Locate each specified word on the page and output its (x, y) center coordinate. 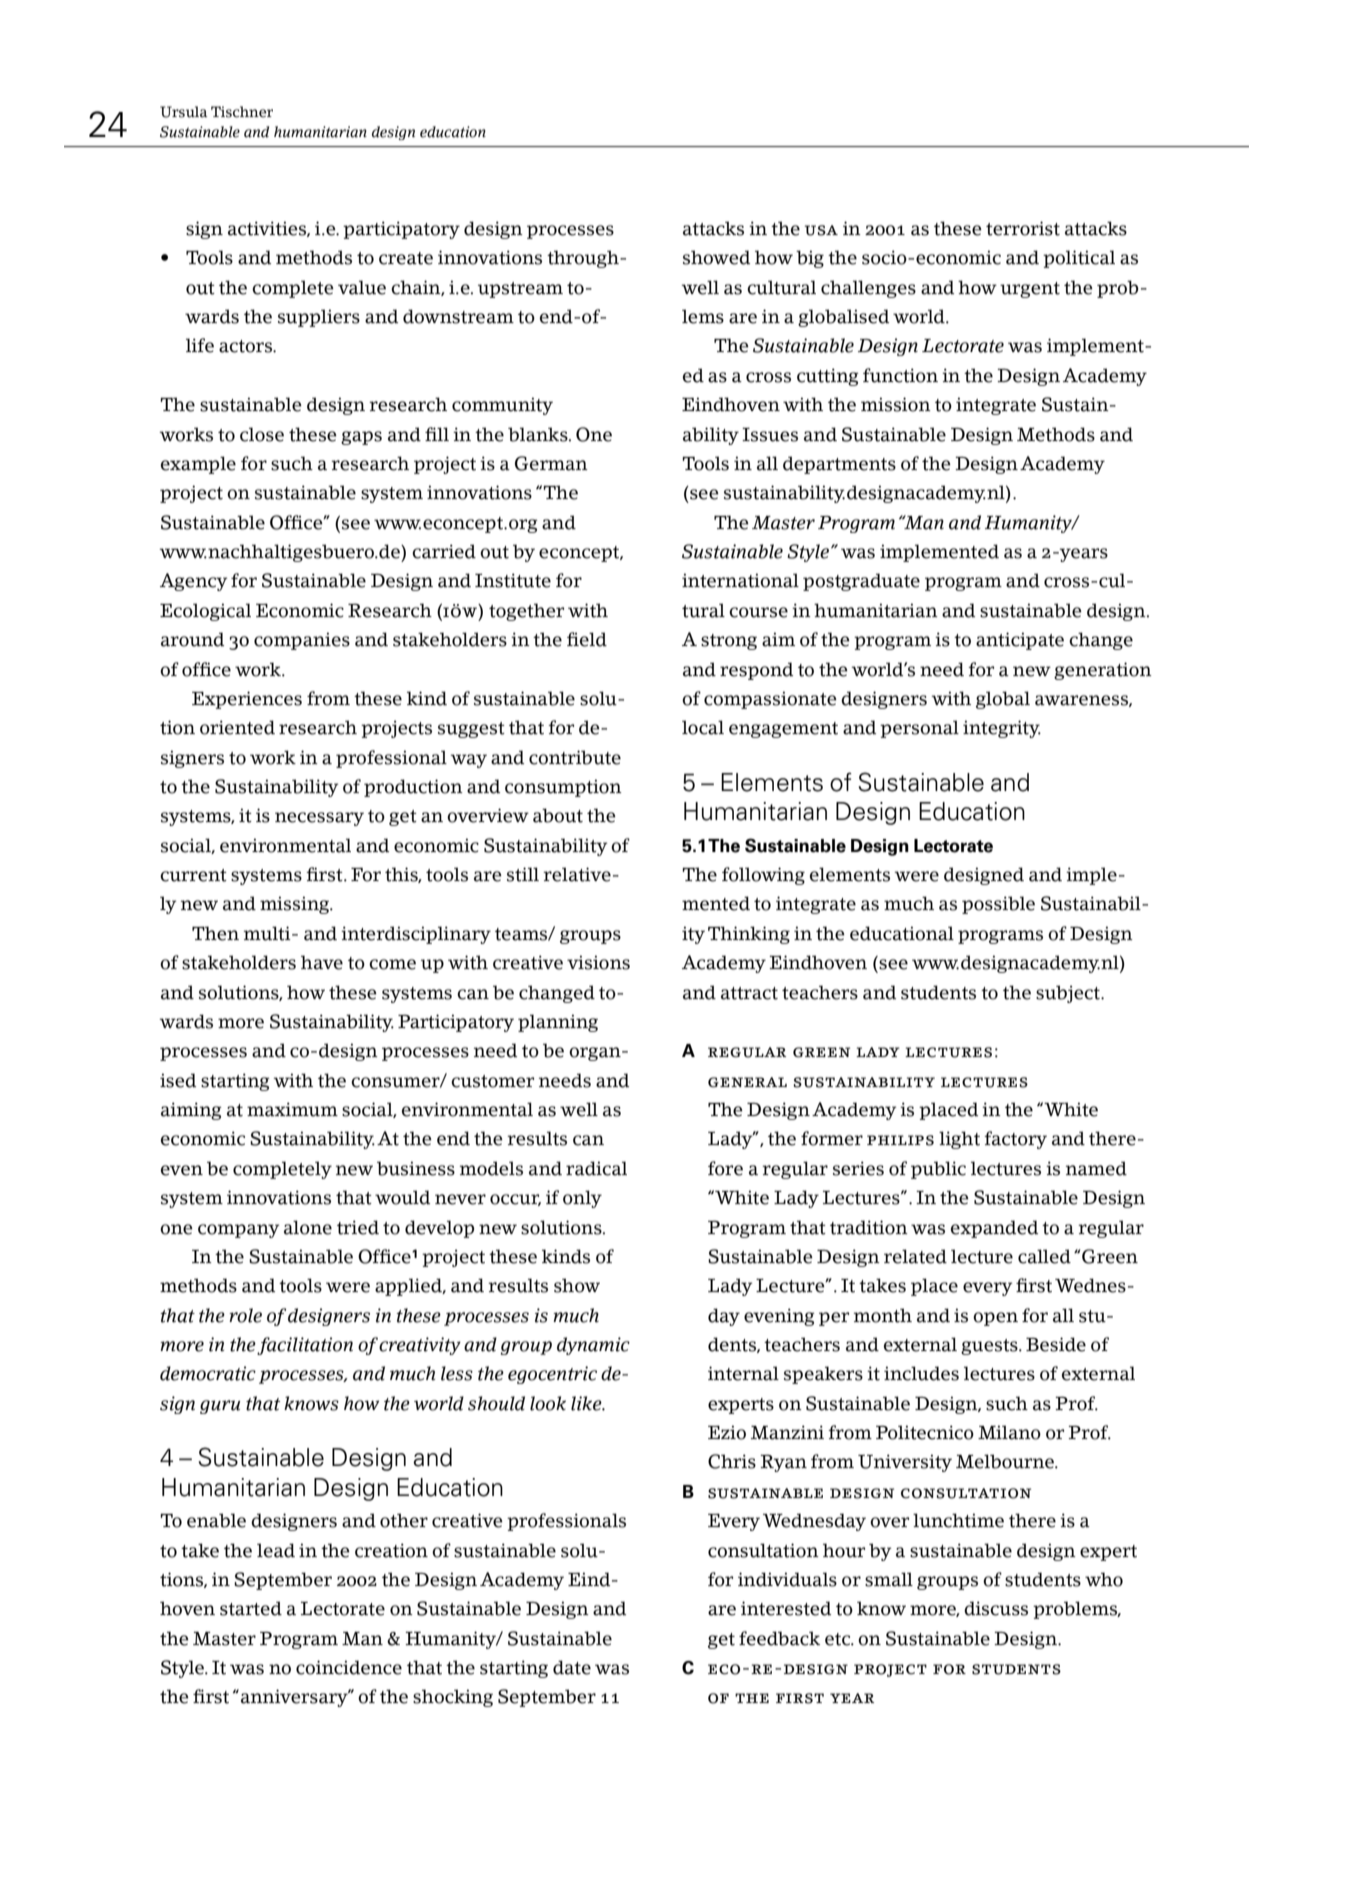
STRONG (729, 642)
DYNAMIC (593, 1346)
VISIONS (598, 962)
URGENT (1030, 290)
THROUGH (584, 259)
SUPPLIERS (319, 318)
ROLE (245, 1315)
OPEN (995, 1319)
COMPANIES (302, 641)
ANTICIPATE (1020, 641)
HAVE (322, 962)
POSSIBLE (998, 905)
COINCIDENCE (349, 1667)
